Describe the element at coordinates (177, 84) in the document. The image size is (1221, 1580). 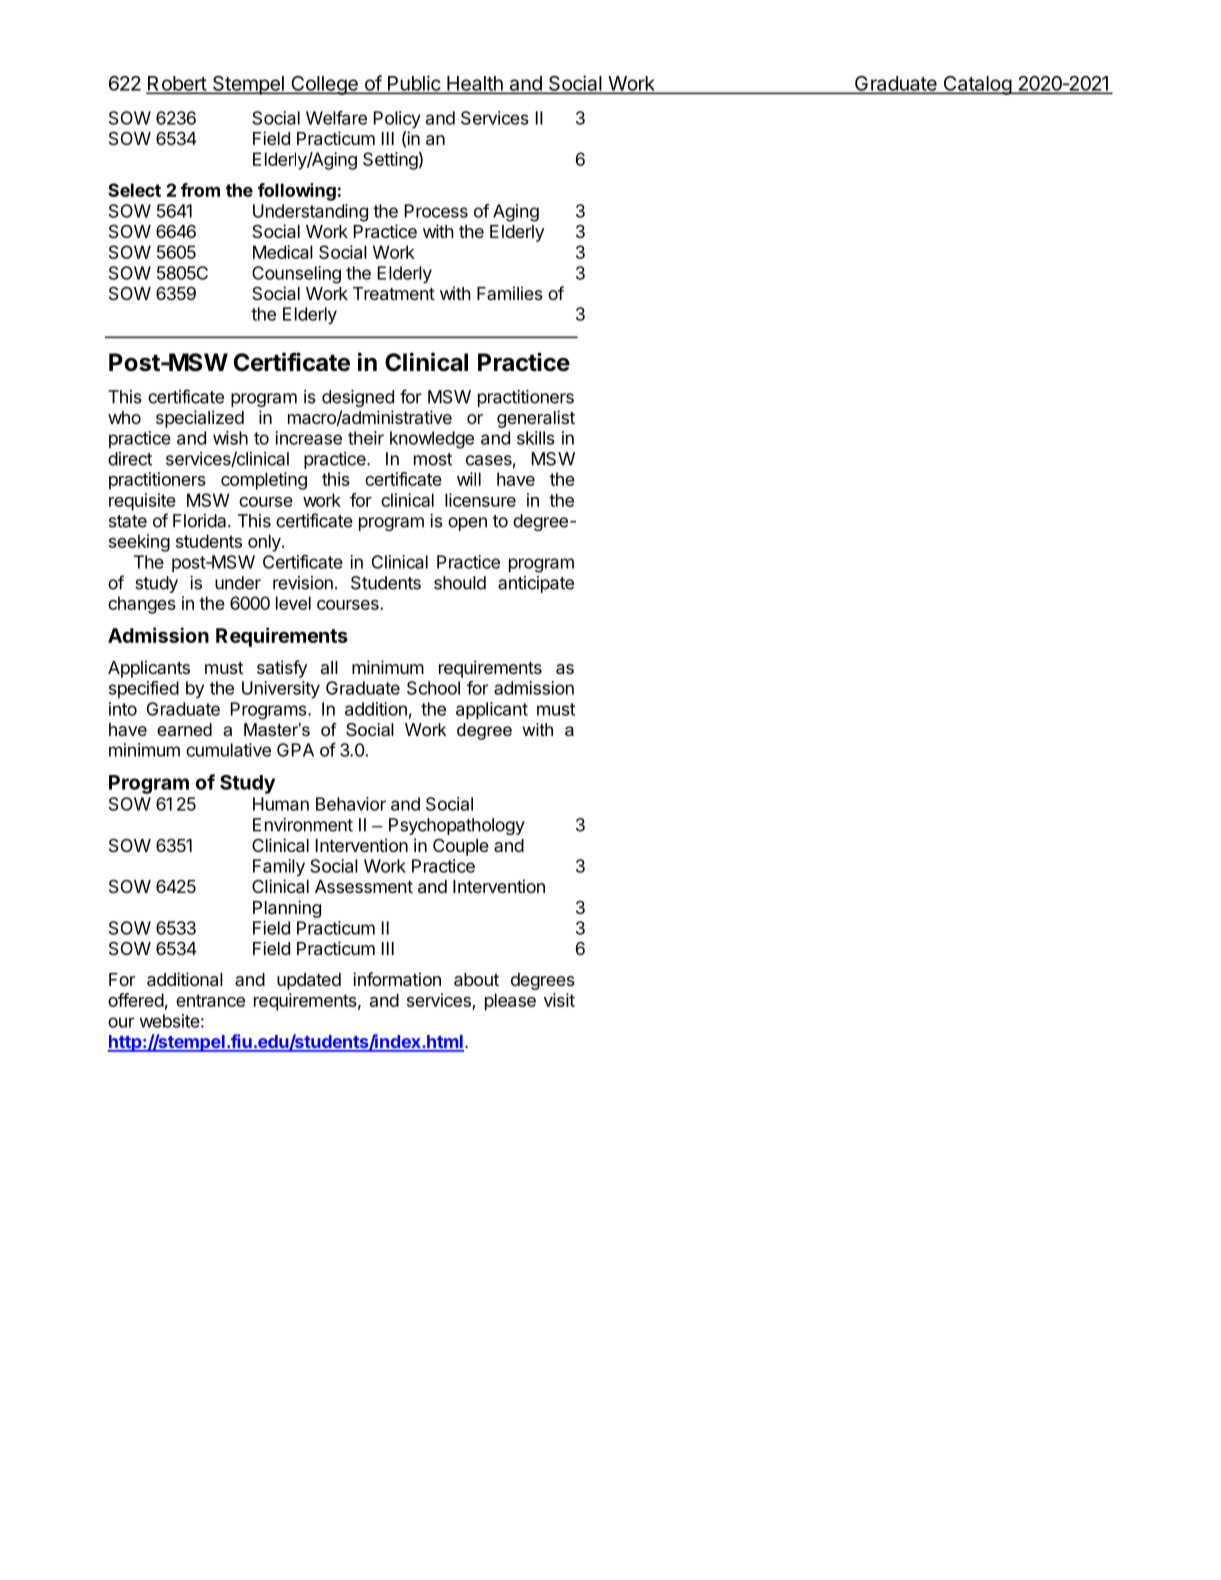
I see `Robert` at that location.
